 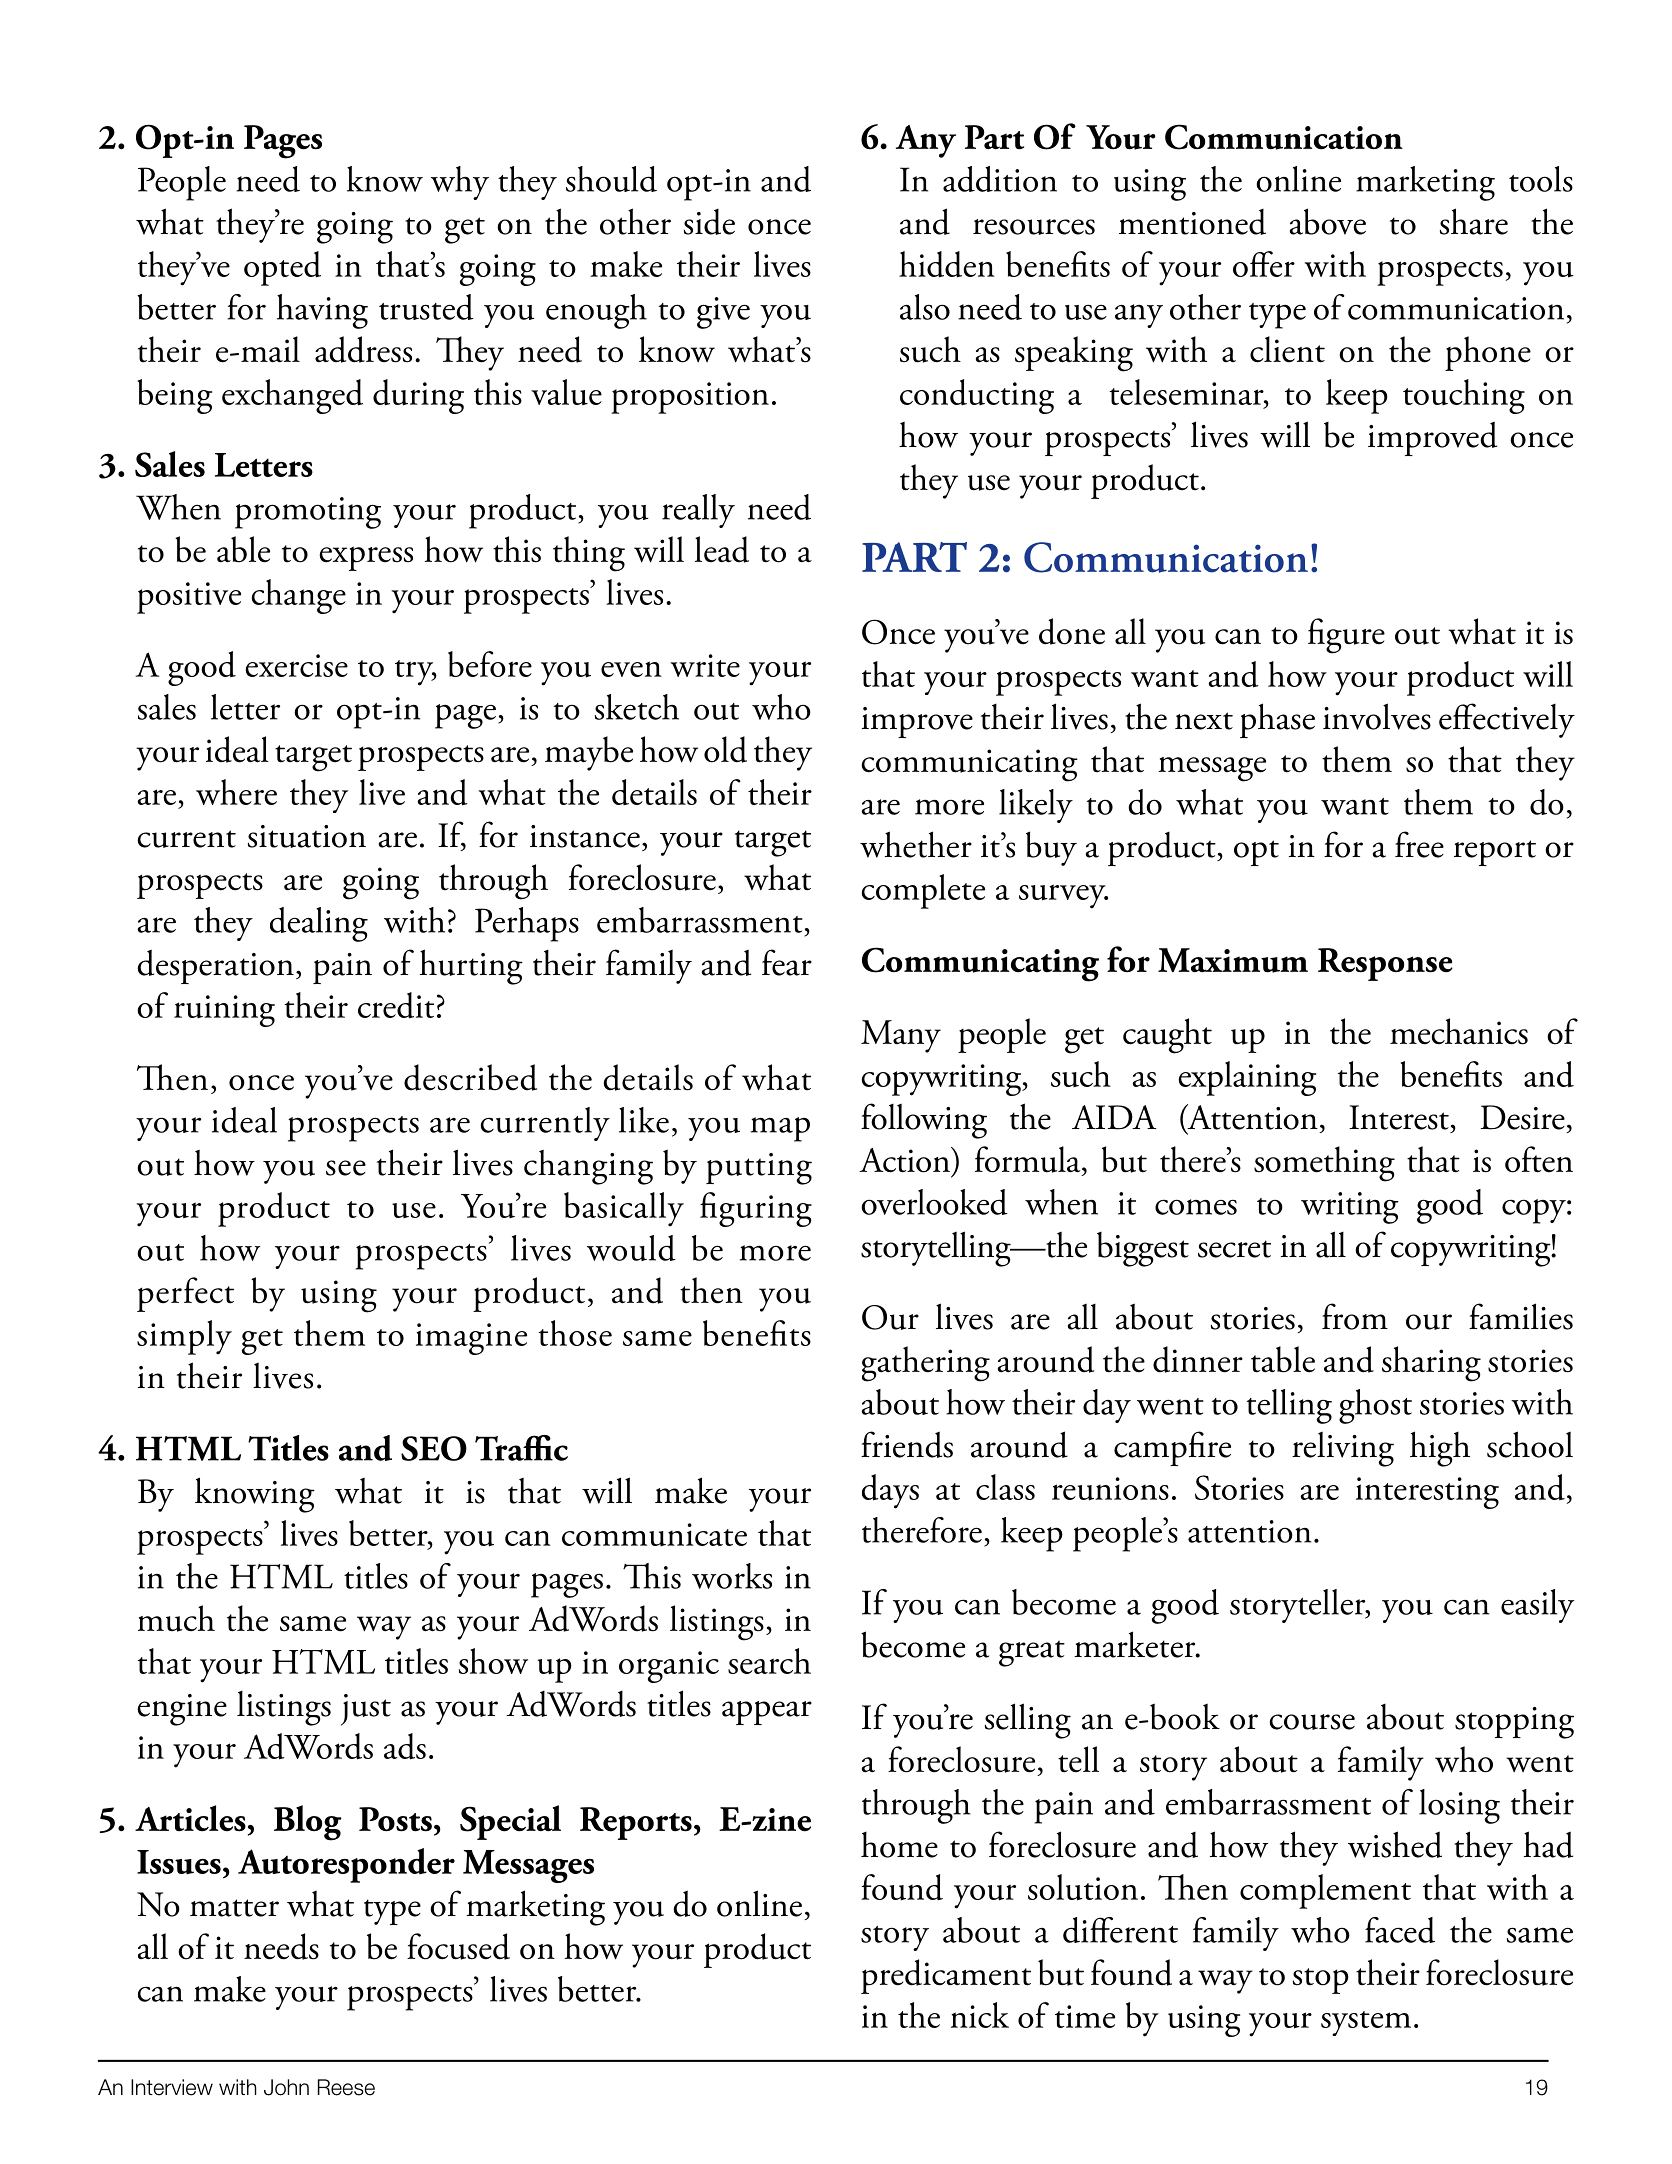 I want to click on above, so click(x=1328, y=221).
